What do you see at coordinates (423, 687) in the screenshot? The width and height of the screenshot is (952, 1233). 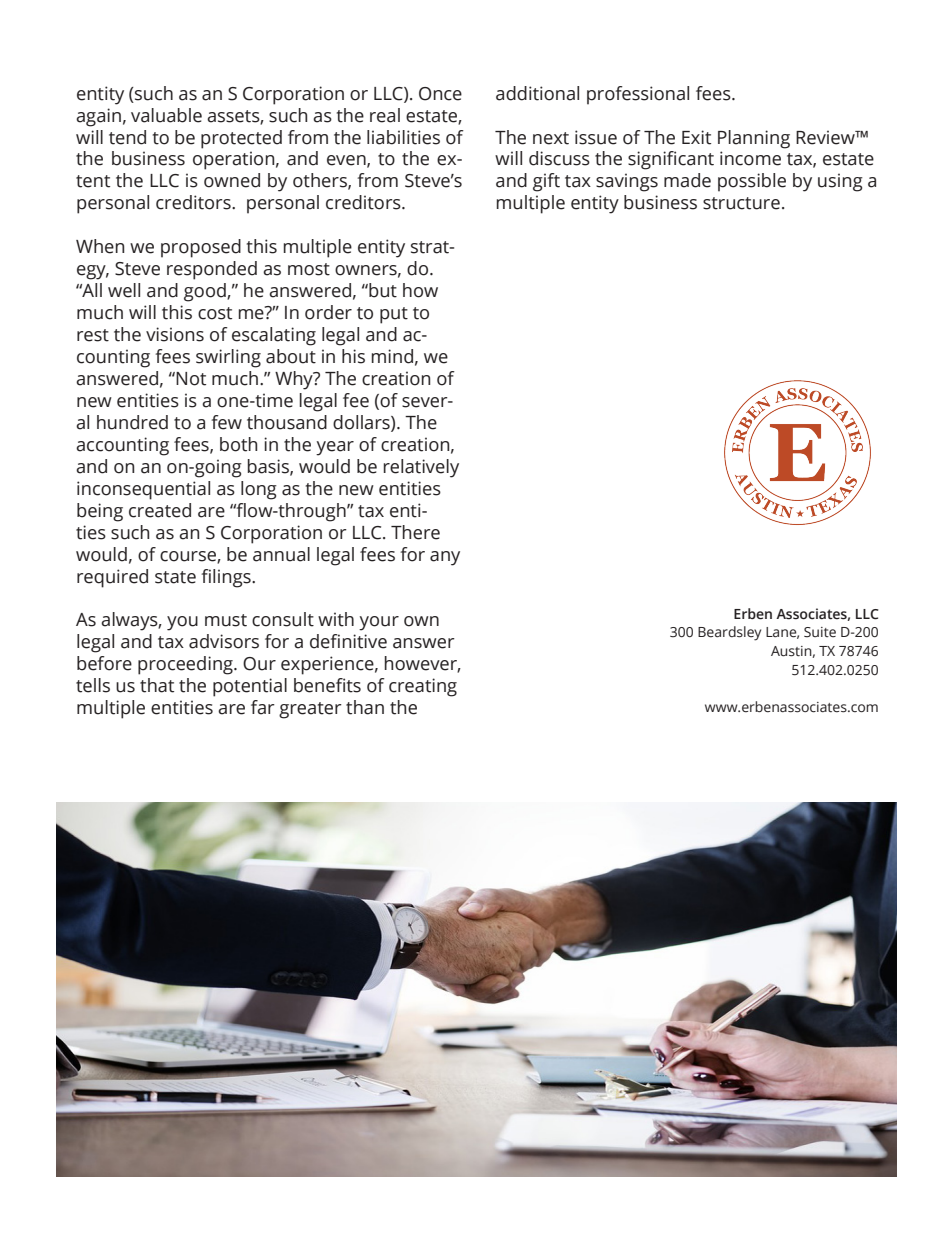 I see `creating` at bounding box center [423, 687].
